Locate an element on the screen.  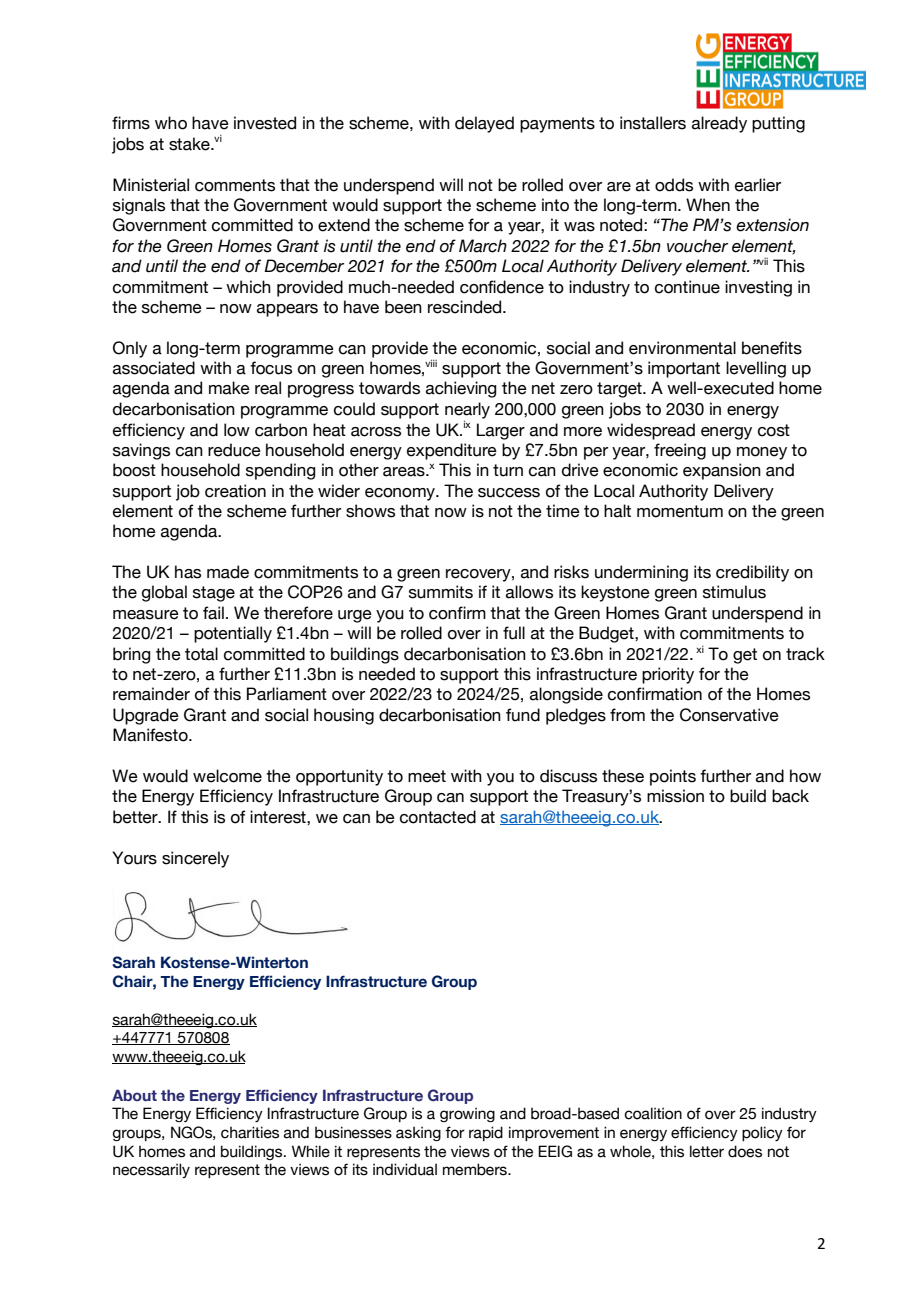
comments is located at coordinates (235, 185).
